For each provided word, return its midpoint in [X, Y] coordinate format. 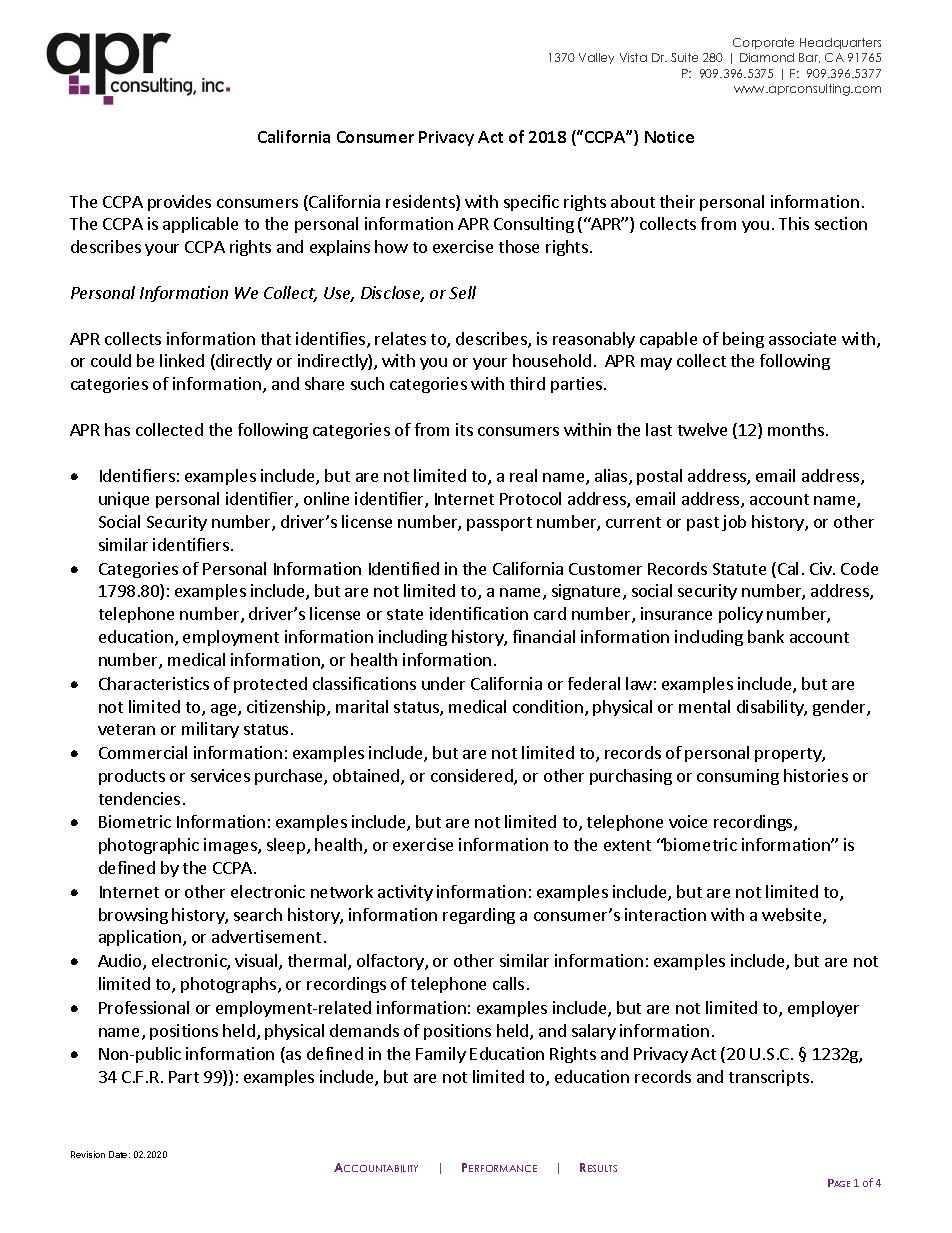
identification [479, 613]
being [743, 340]
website [793, 916]
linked [182, 360]
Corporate [763, 43]
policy [741, 615]
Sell [462, 292]
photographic [149, 846]
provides [179, 203]
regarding [479, 916]
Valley [596, 58]
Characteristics [154, 683]
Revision [88, 1154]
